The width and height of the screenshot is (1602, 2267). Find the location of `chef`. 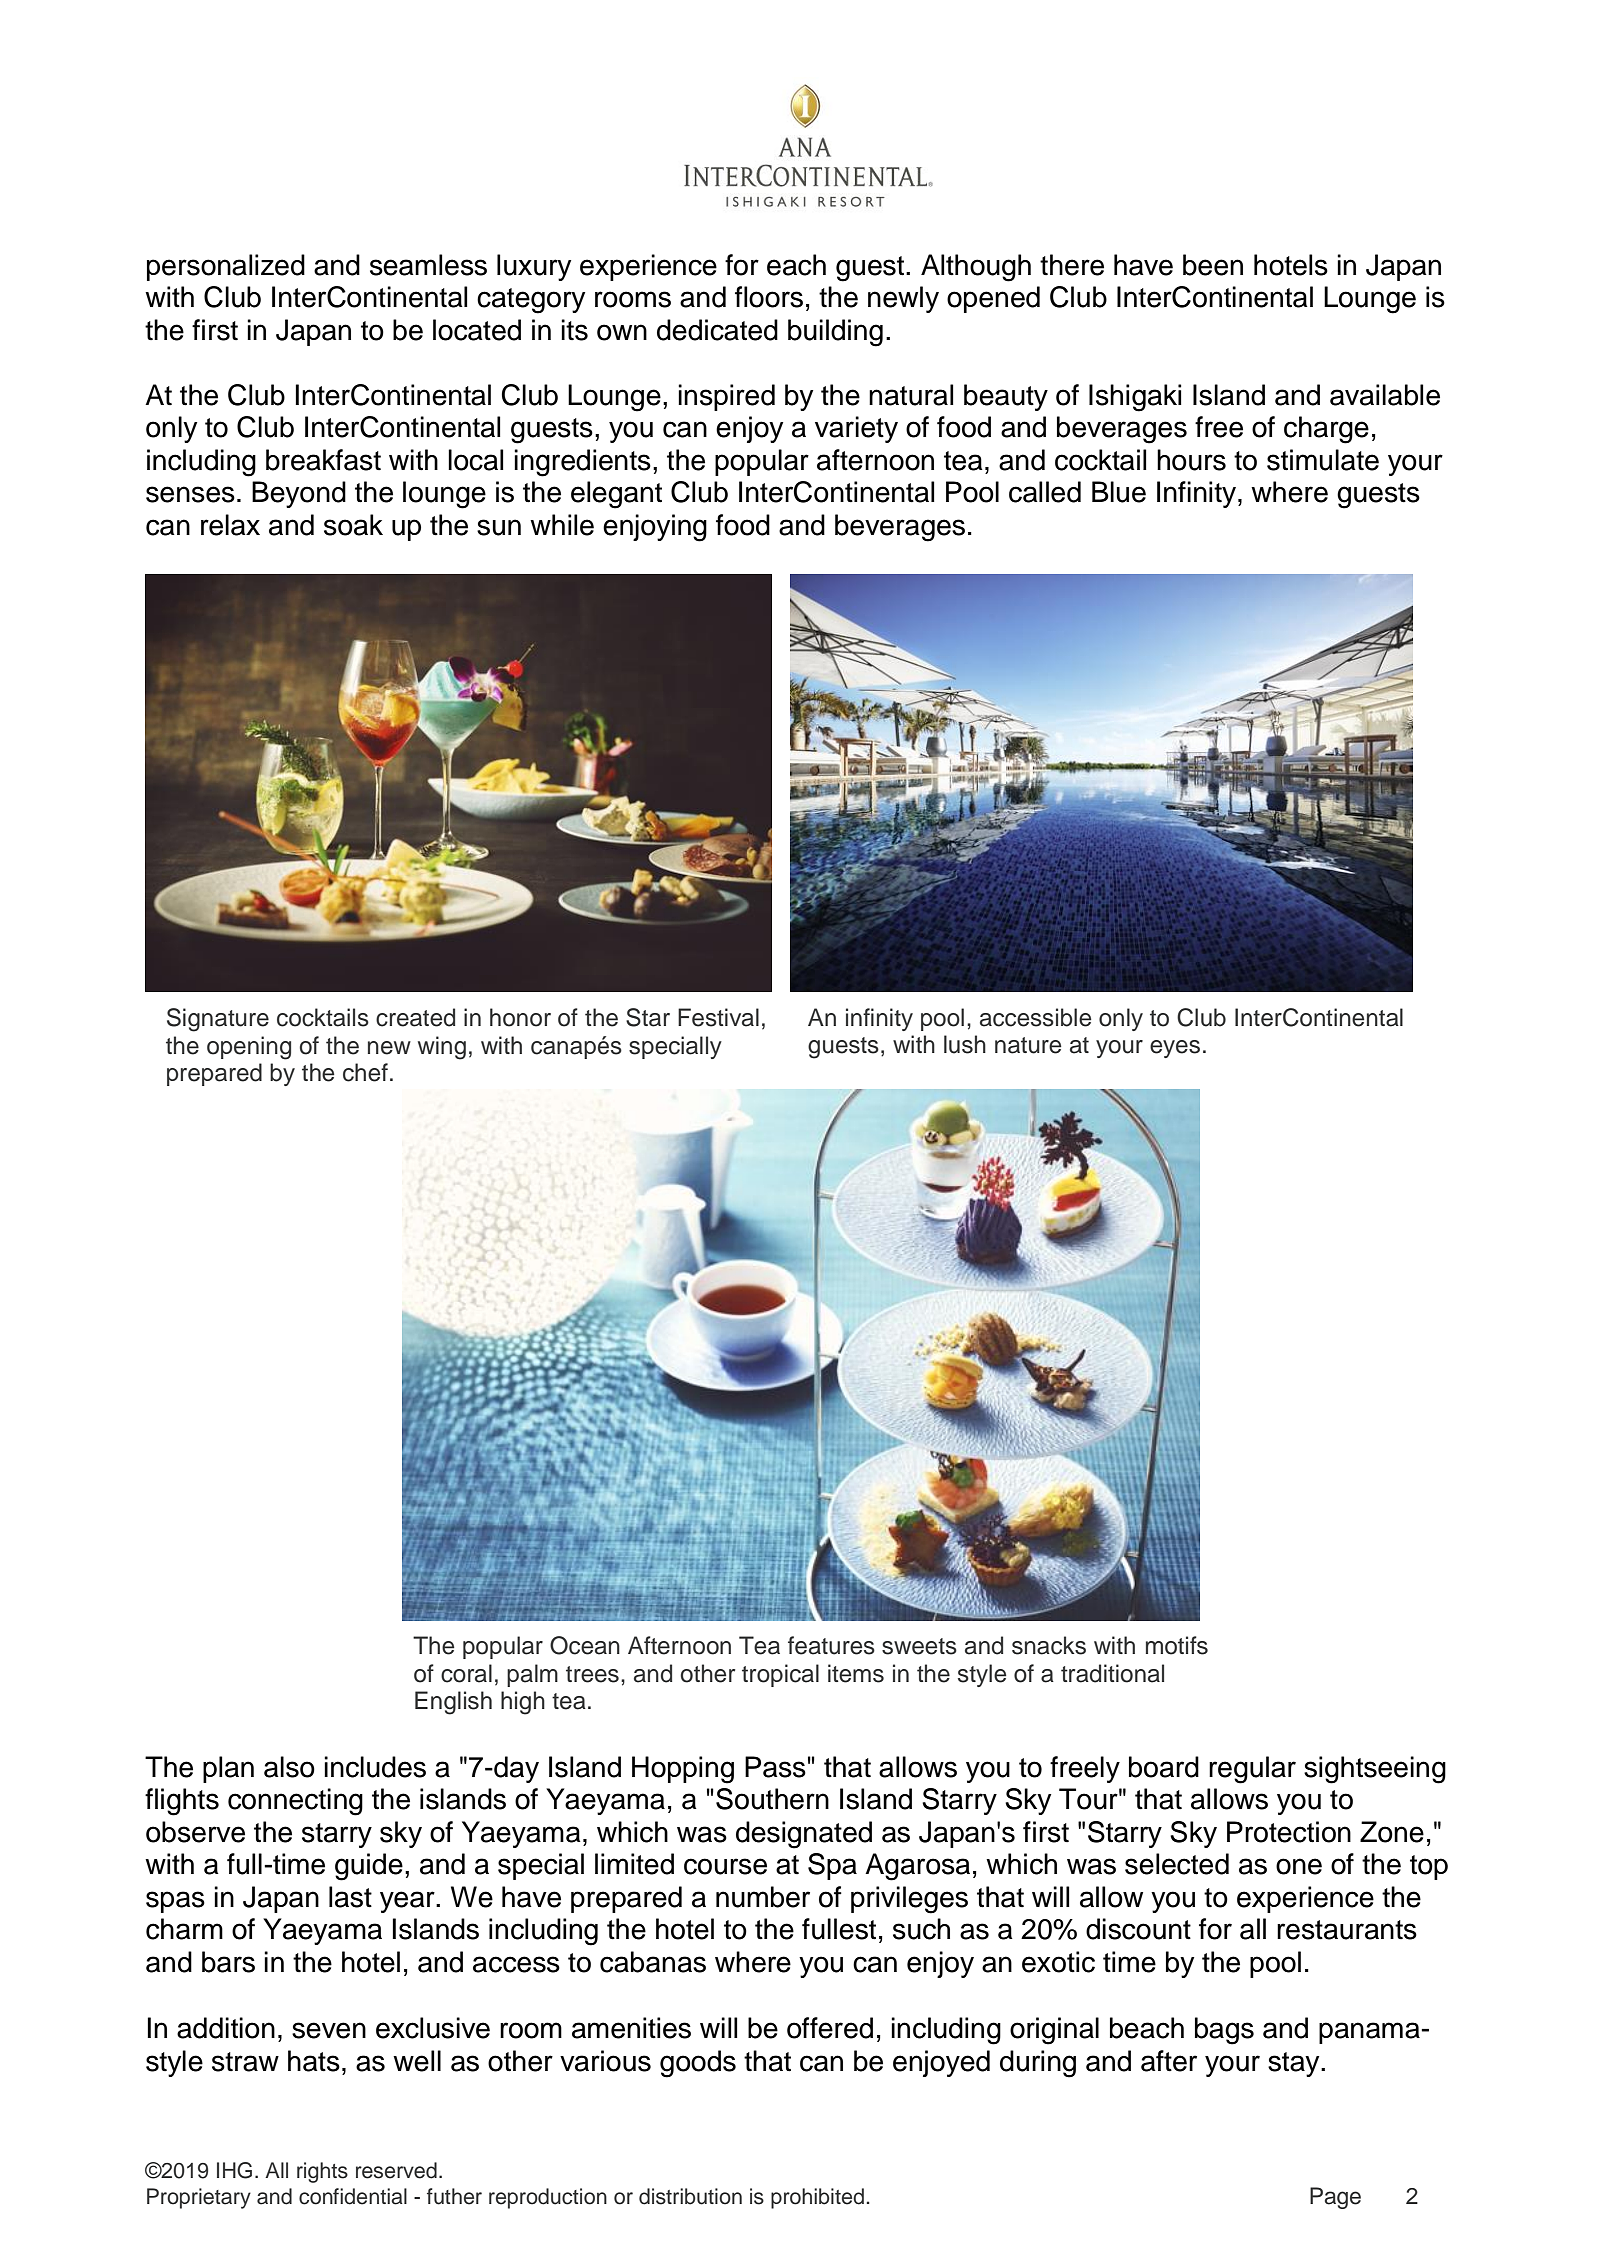

chef is located at coordinates (365, 1072).
